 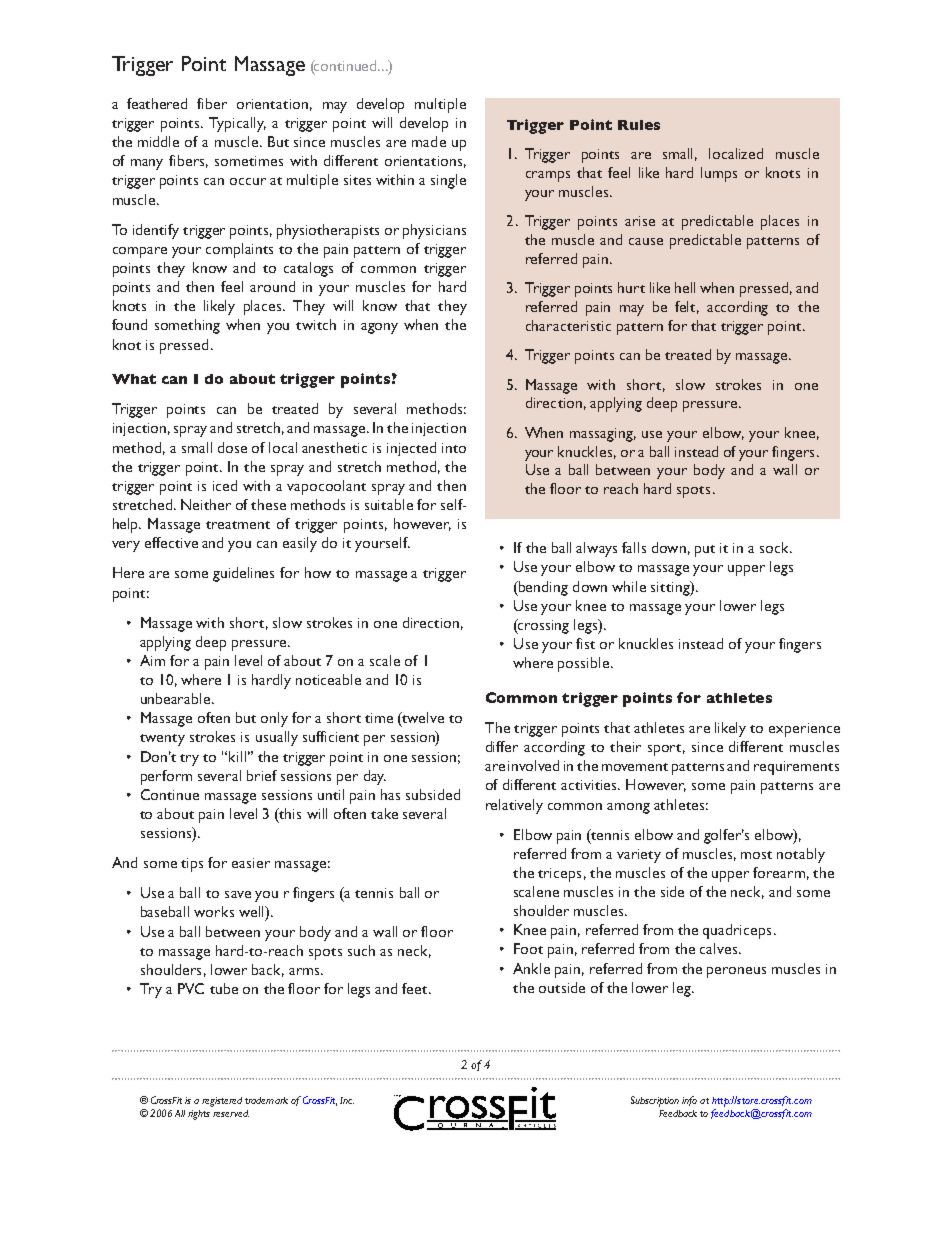 I want to click on made, so click(x=429, y=141).
